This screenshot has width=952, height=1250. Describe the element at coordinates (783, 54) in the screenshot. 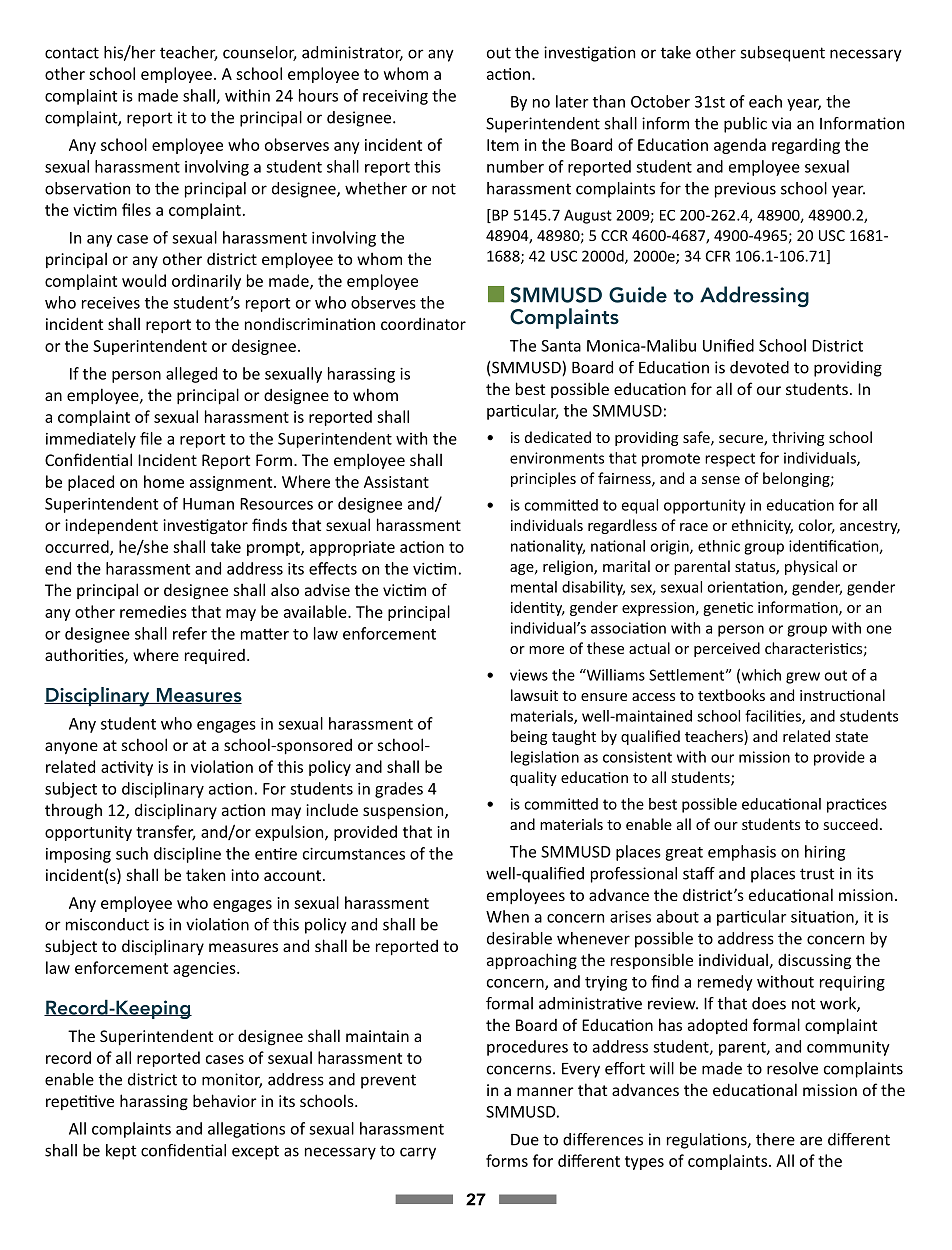

I see `subsequent` at that location.
